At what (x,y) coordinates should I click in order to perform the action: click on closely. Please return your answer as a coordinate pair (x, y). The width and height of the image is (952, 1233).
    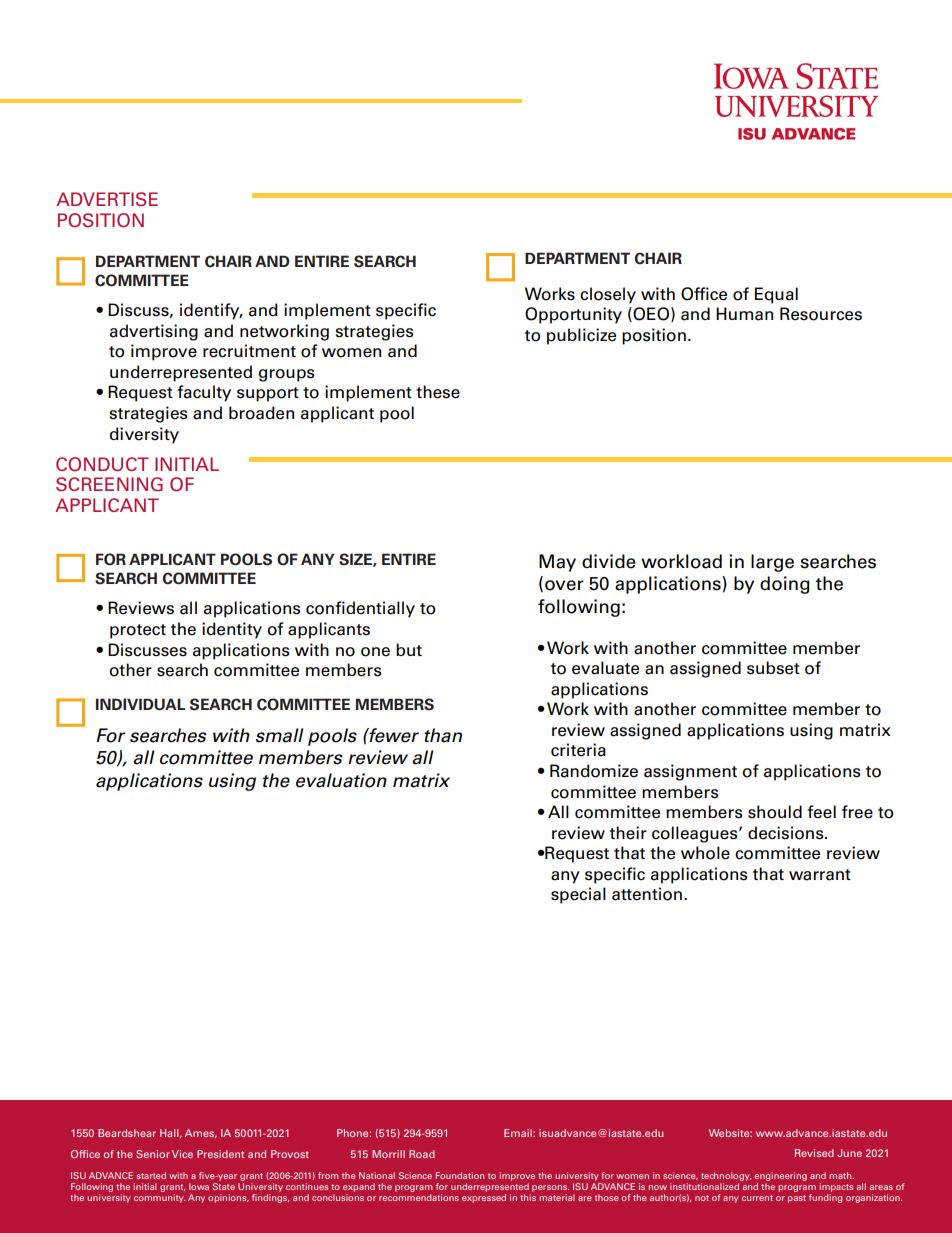
    Looking at the image, I should click on (608, 295).
